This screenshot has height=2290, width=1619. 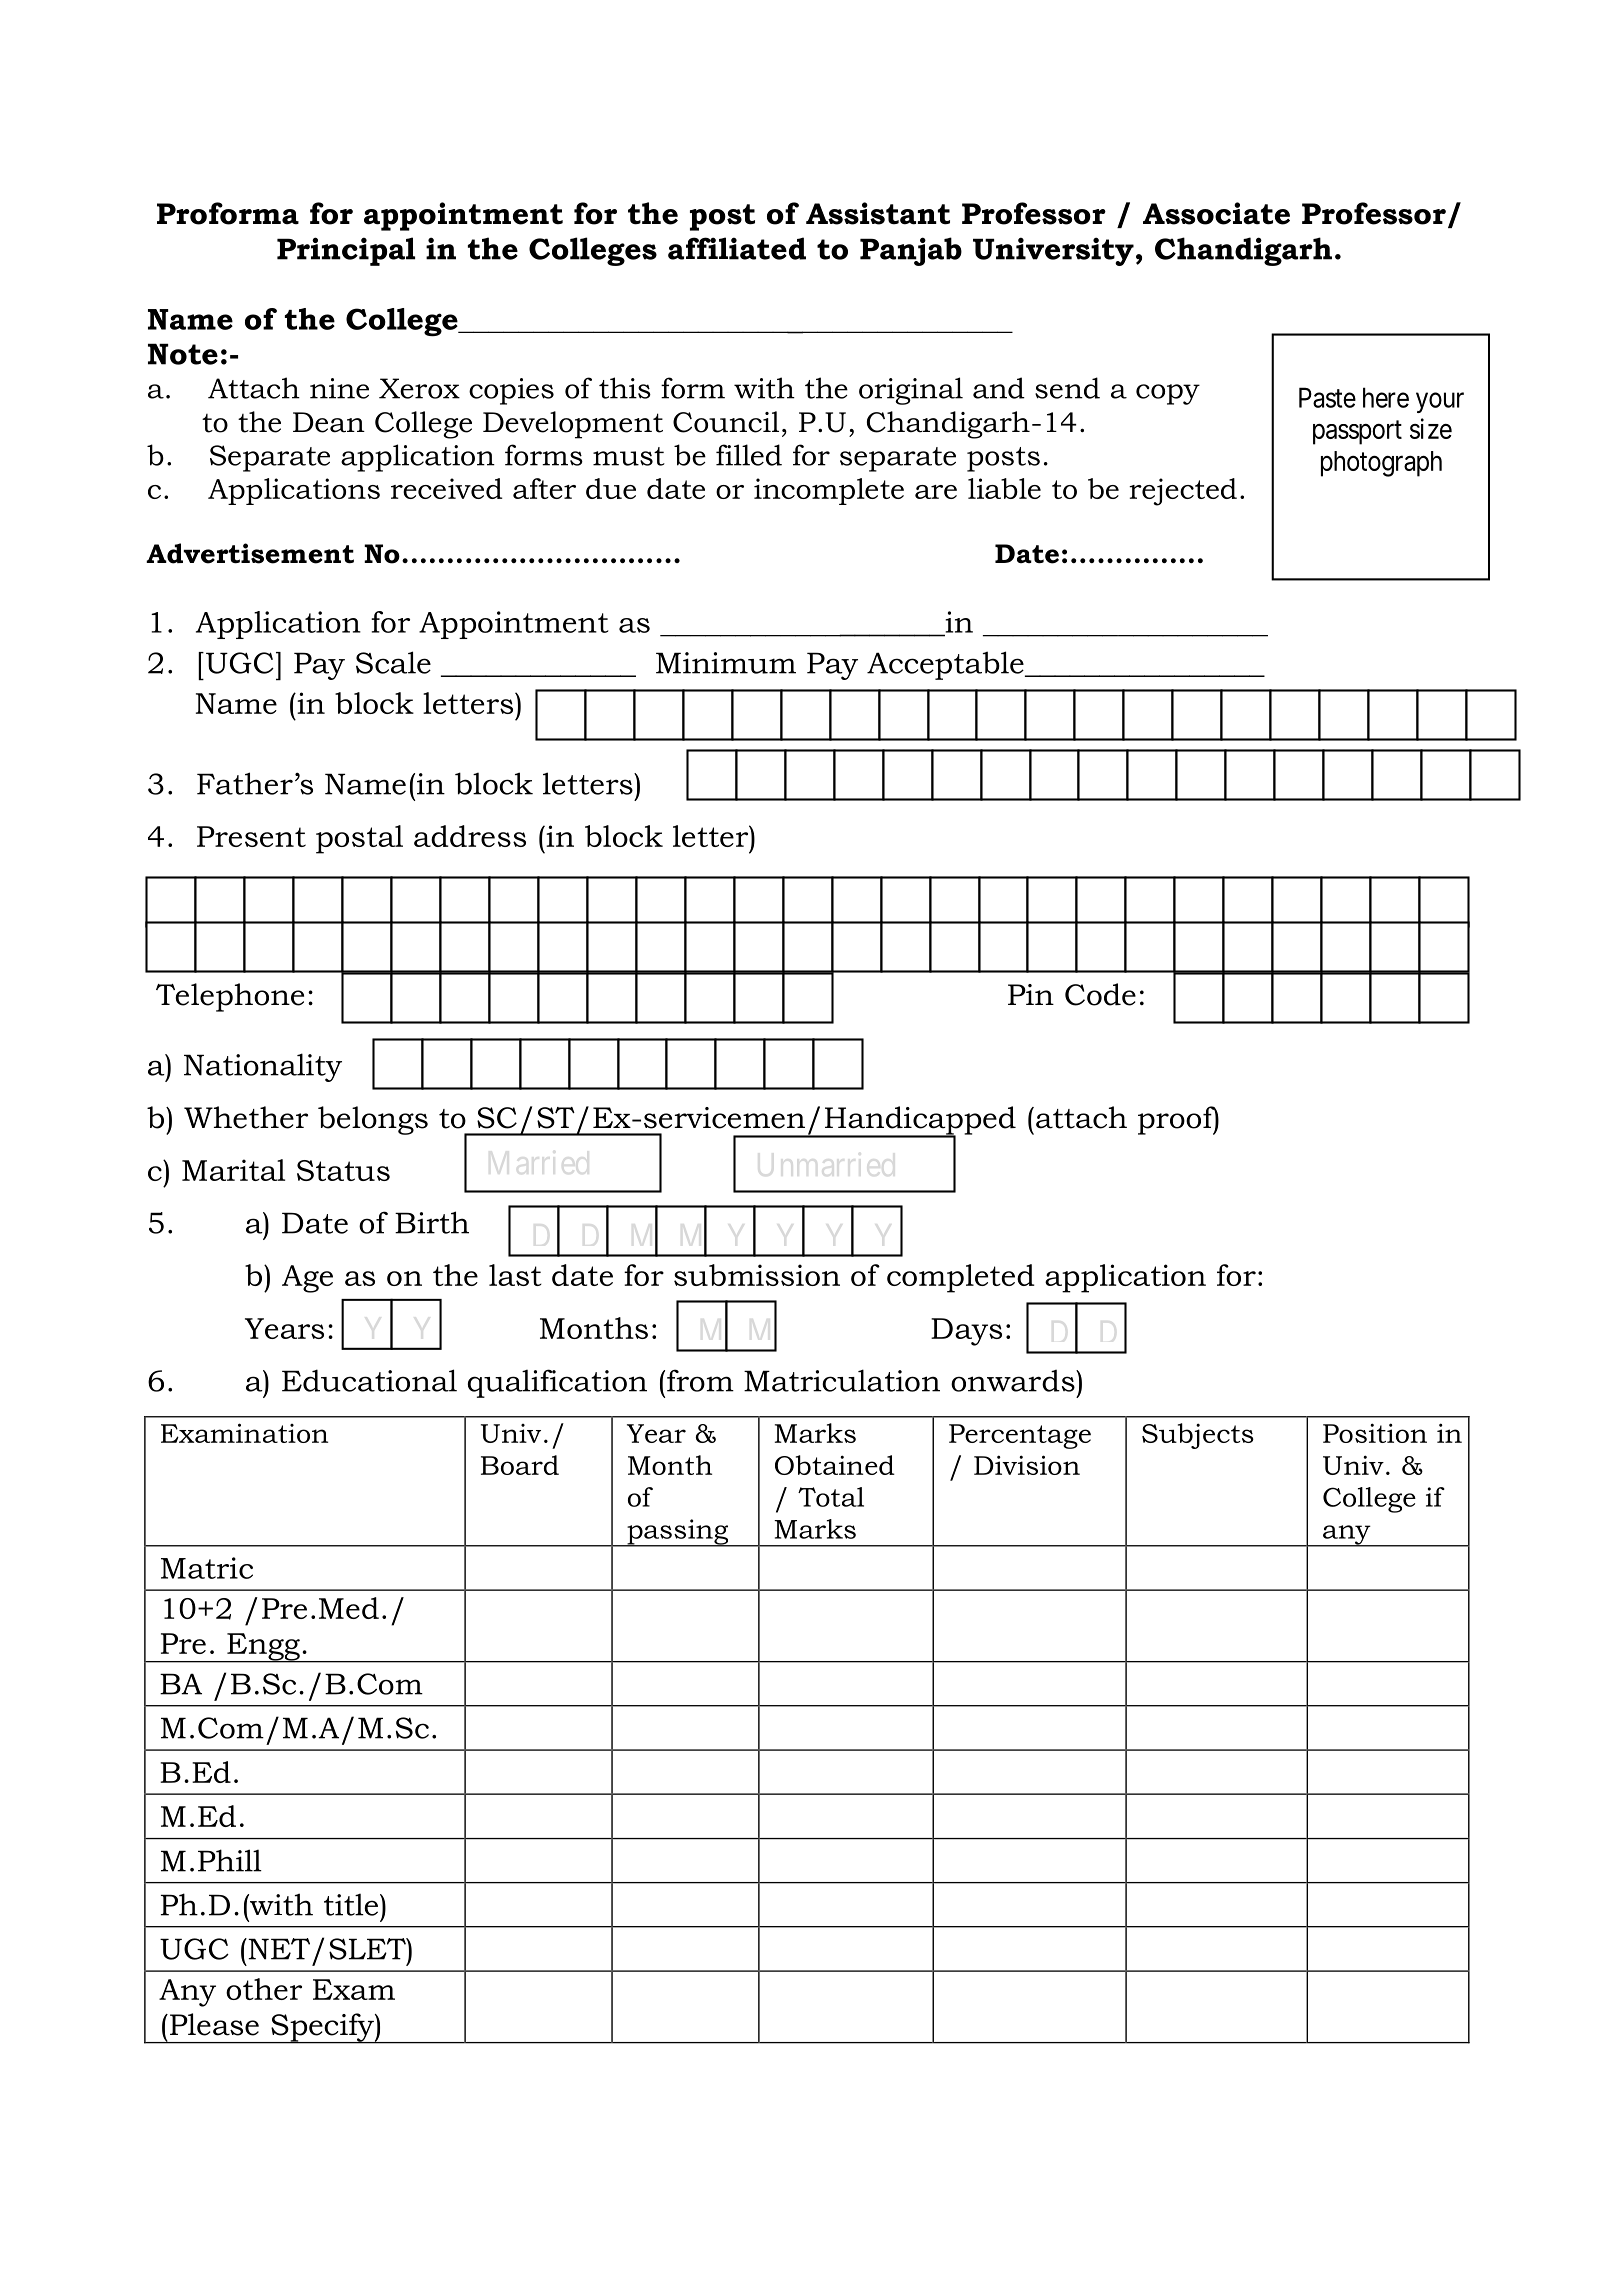 I want to click on title, so click(x=352, y=1904).
